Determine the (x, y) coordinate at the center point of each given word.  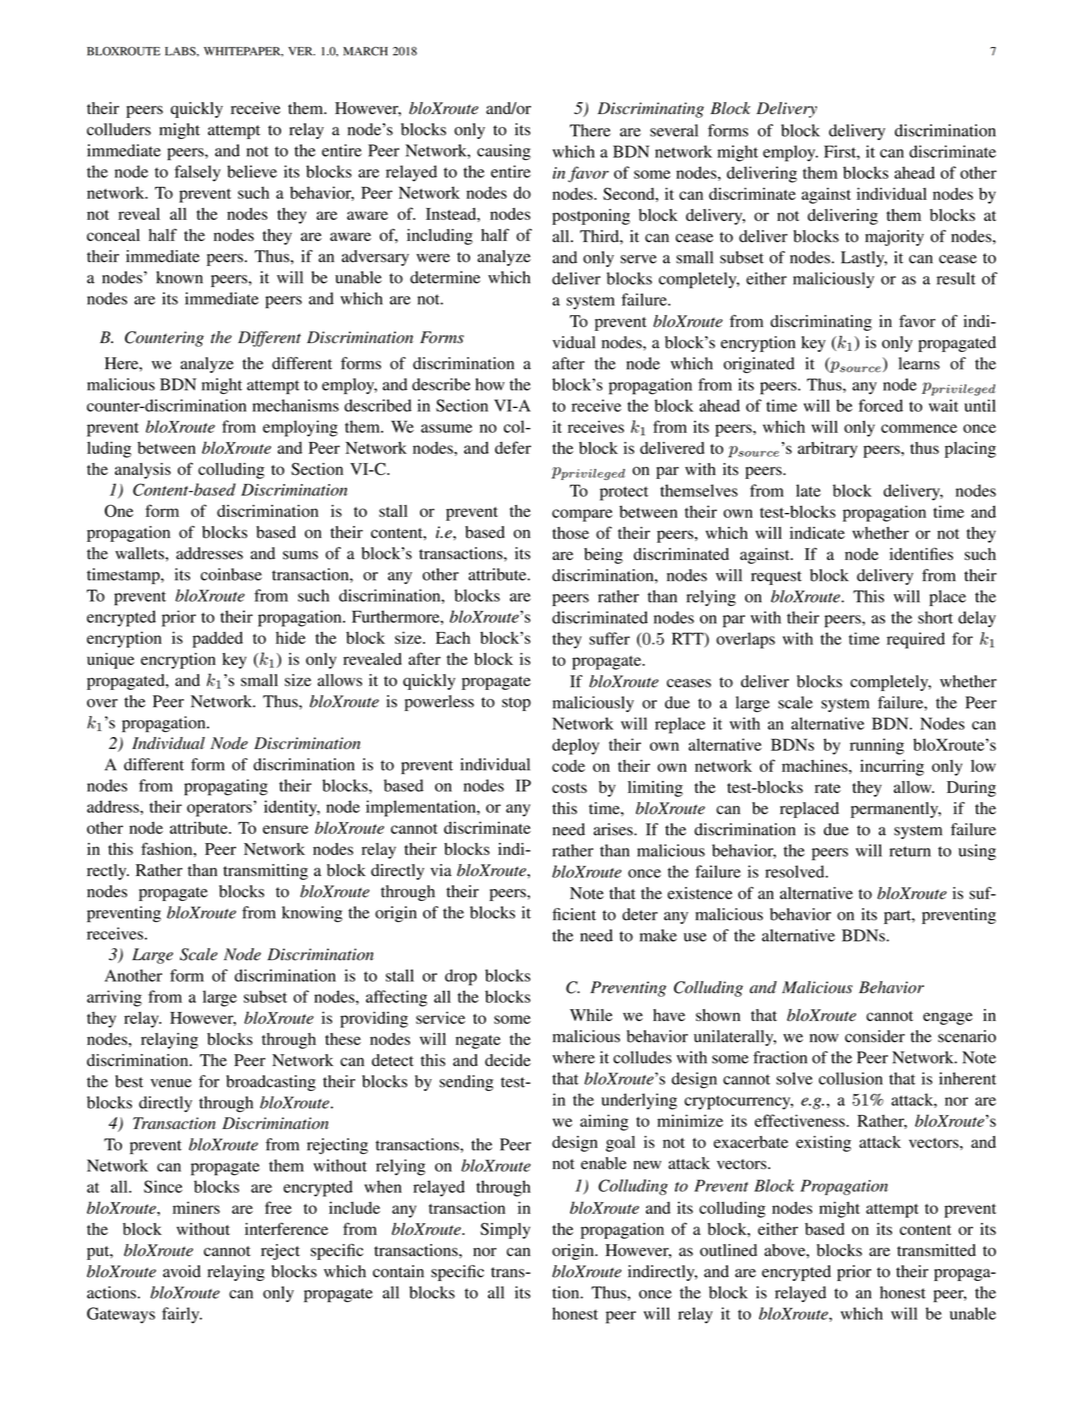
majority (894, 238)
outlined (728, 1250)
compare (582, 515)
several (674, 130)
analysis (143, 471)
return (910, 851)
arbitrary (827, 450)
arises (614, 829)
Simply (505, 1231)
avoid (182, 1271)
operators (220, 809)
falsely (198, 173)
